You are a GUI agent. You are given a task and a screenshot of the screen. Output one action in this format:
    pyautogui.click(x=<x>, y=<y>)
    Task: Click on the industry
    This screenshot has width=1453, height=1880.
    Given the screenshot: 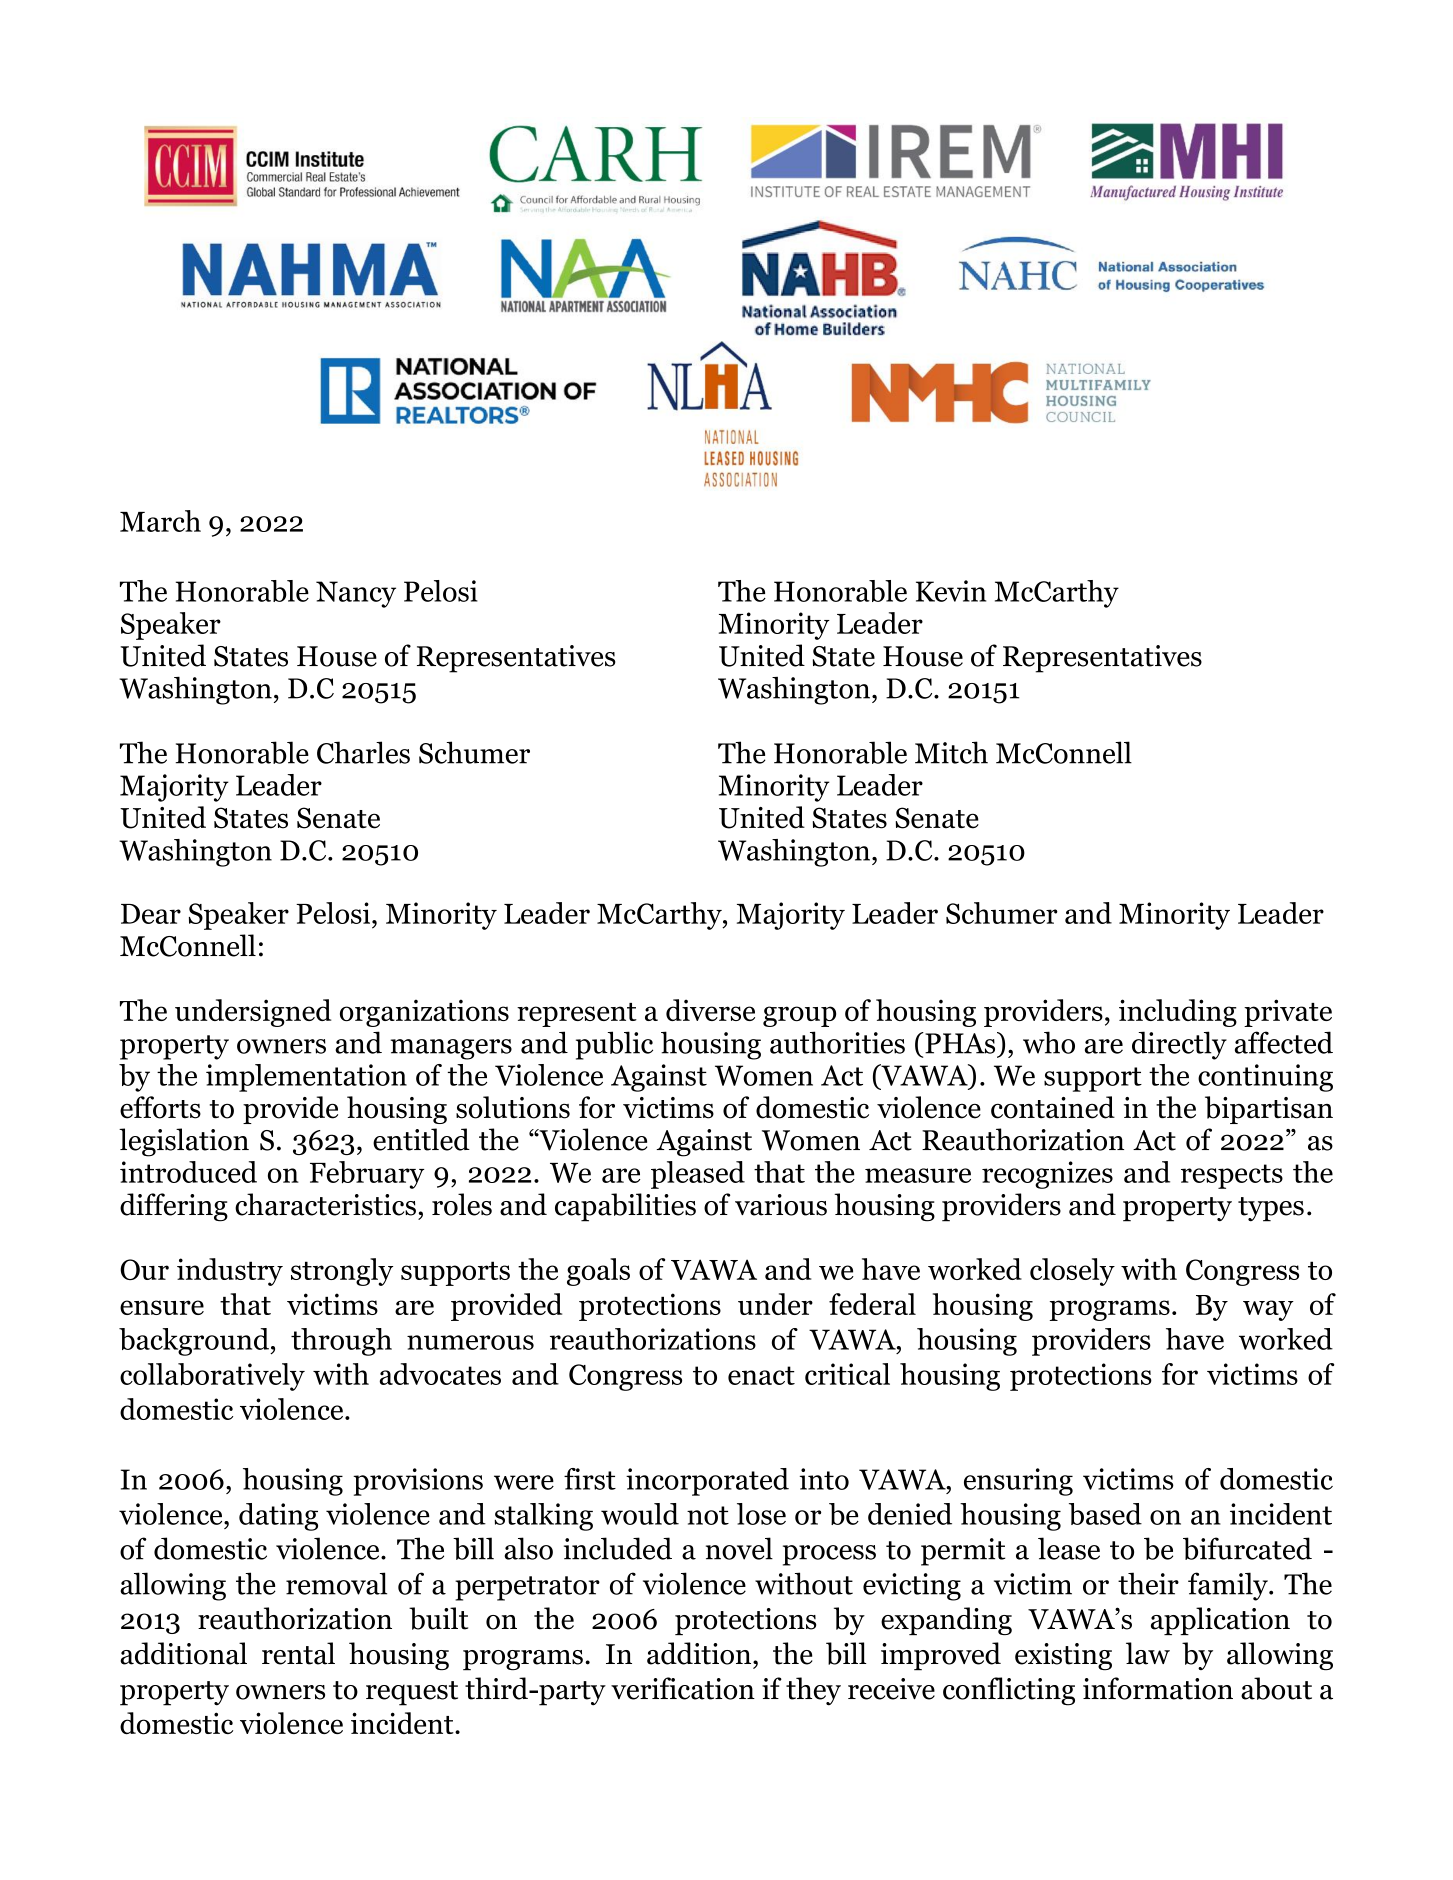 What is the action you would take?
    pyautogui.click(x=230, y=1272)
